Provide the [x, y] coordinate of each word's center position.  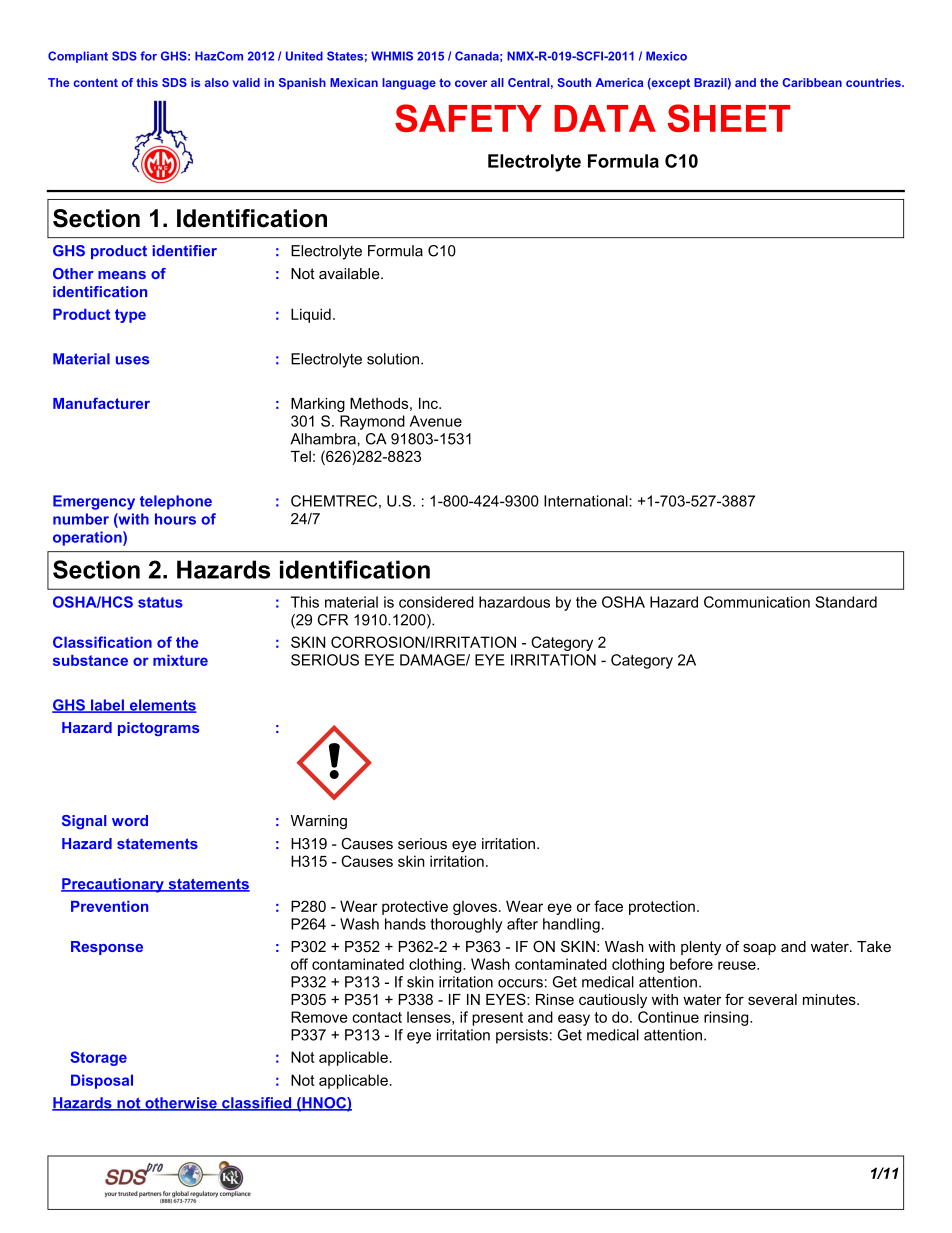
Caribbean [812, 82]
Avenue [436, 421]
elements [162, 706]
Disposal [102, 1081]
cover [471, 83]
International [587, 501]
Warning [319, 822]
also [217, 82]
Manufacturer [101, 403]
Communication [757, 602]
